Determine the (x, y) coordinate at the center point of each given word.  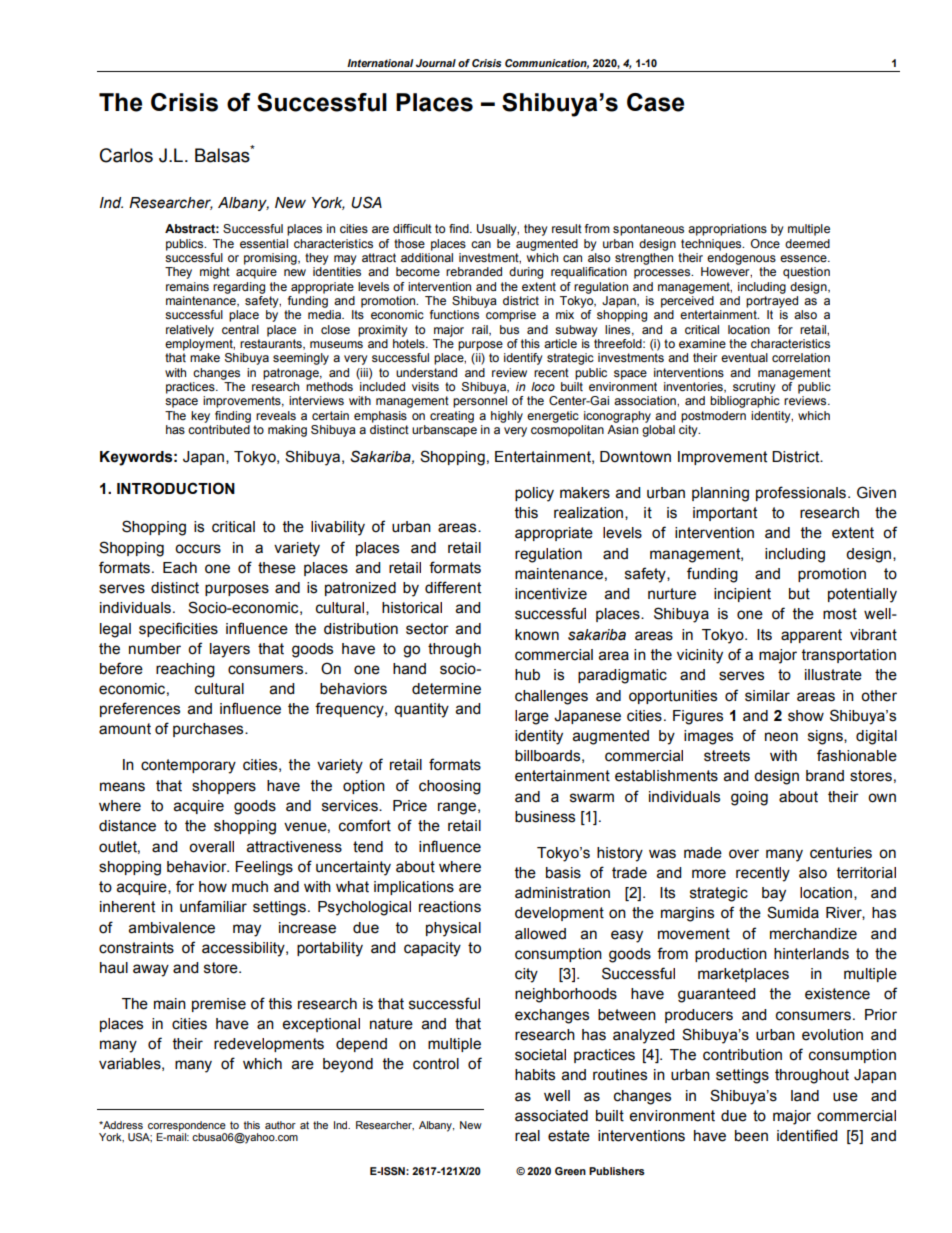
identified (807, 1135)
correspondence (187, 1126)
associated (551, 1116)
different (453, 587)
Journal (436, 63)
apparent (811, 636)
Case (655, 102)
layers (230, 650)
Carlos (126, 155)
